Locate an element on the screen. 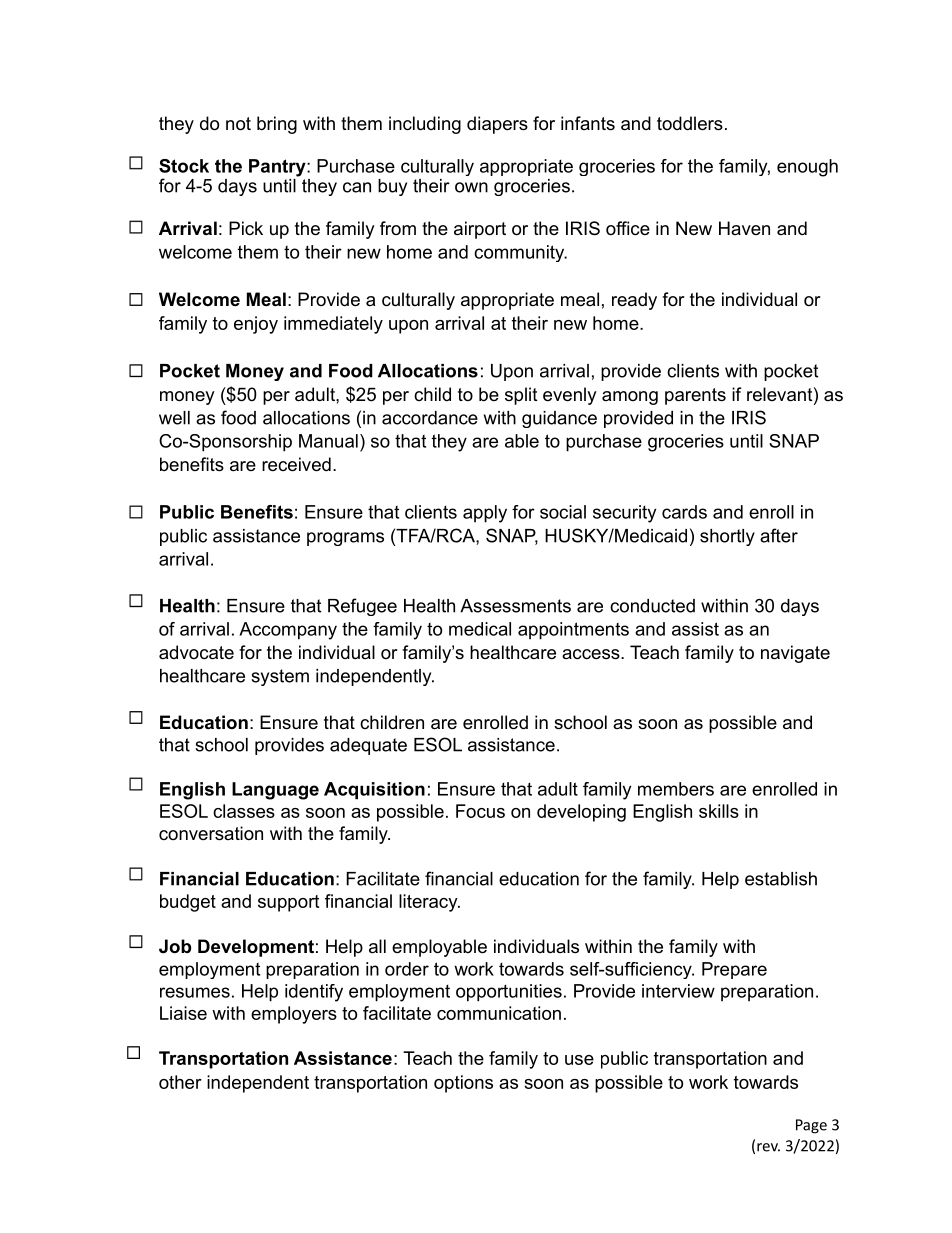 The image size is (952, 1233). diapers is located at coordinates (497, 125).
